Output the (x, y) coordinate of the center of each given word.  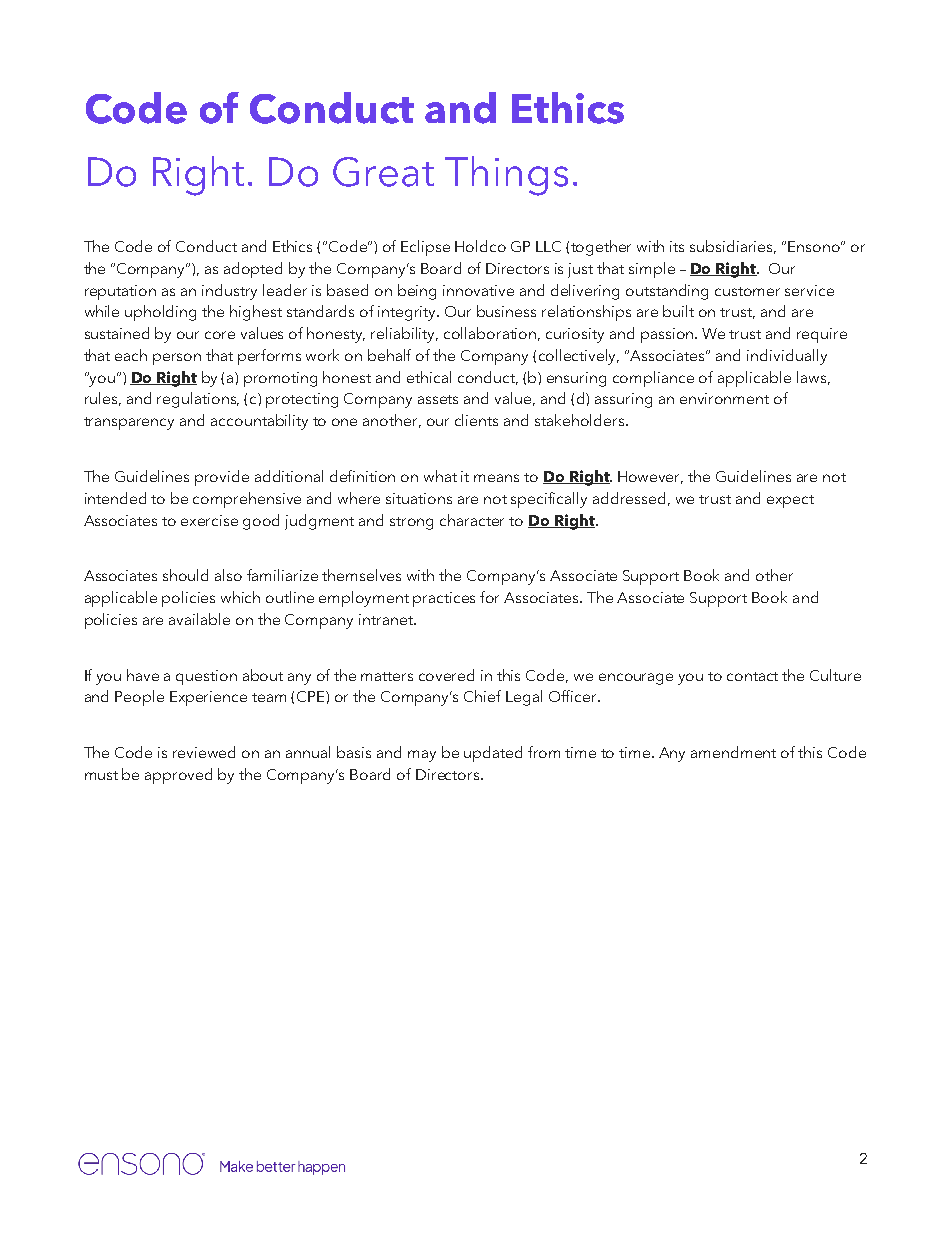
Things (506, 176)
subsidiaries (733, 247)
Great (383, 172)
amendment (733, 752)
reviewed (204, 752)
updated (493, 754)
